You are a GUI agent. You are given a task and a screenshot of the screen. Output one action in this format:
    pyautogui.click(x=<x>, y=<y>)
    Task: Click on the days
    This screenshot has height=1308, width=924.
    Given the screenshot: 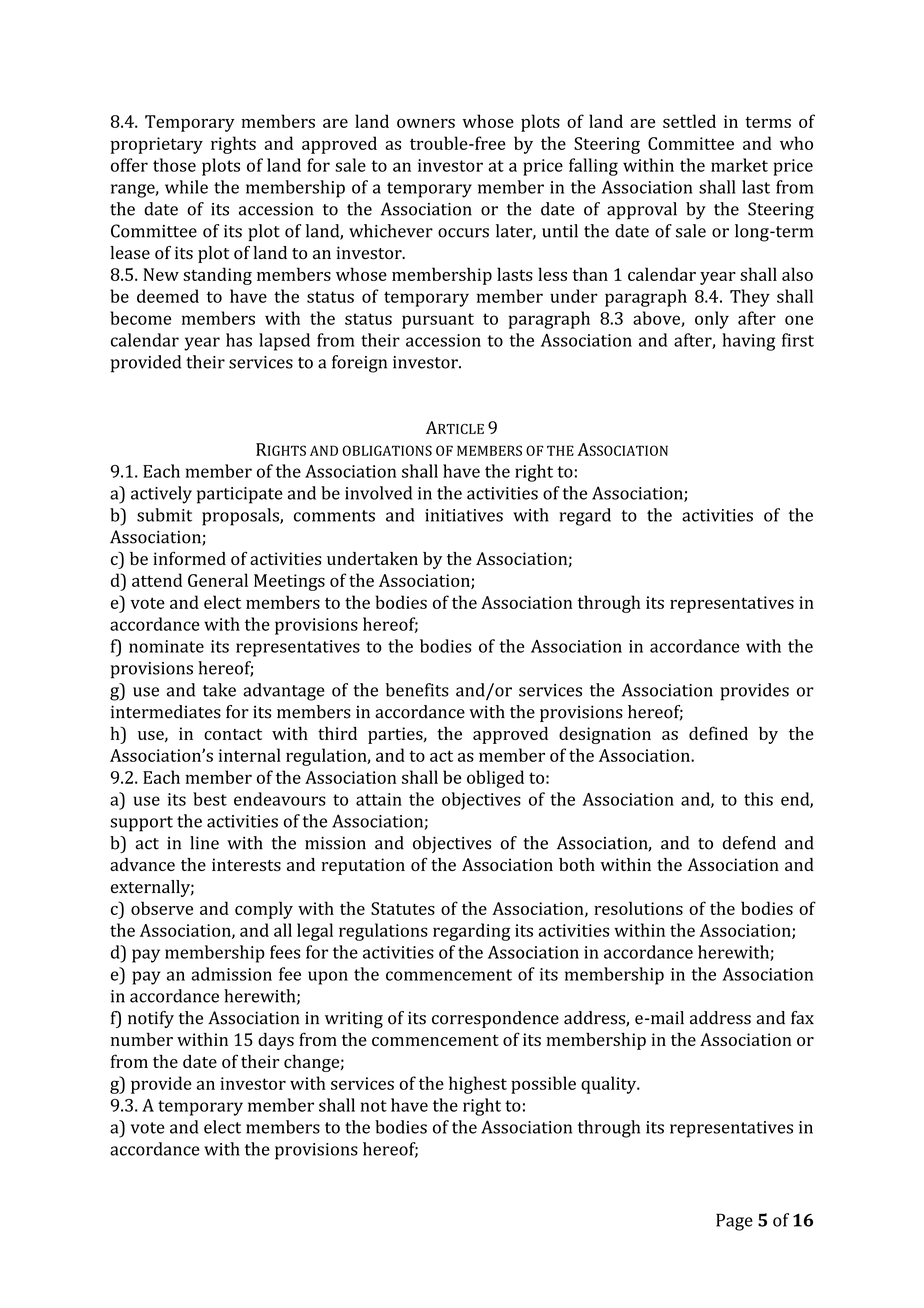 What is the action you would take?
    pyautogui.click(x=276, y=1041)
